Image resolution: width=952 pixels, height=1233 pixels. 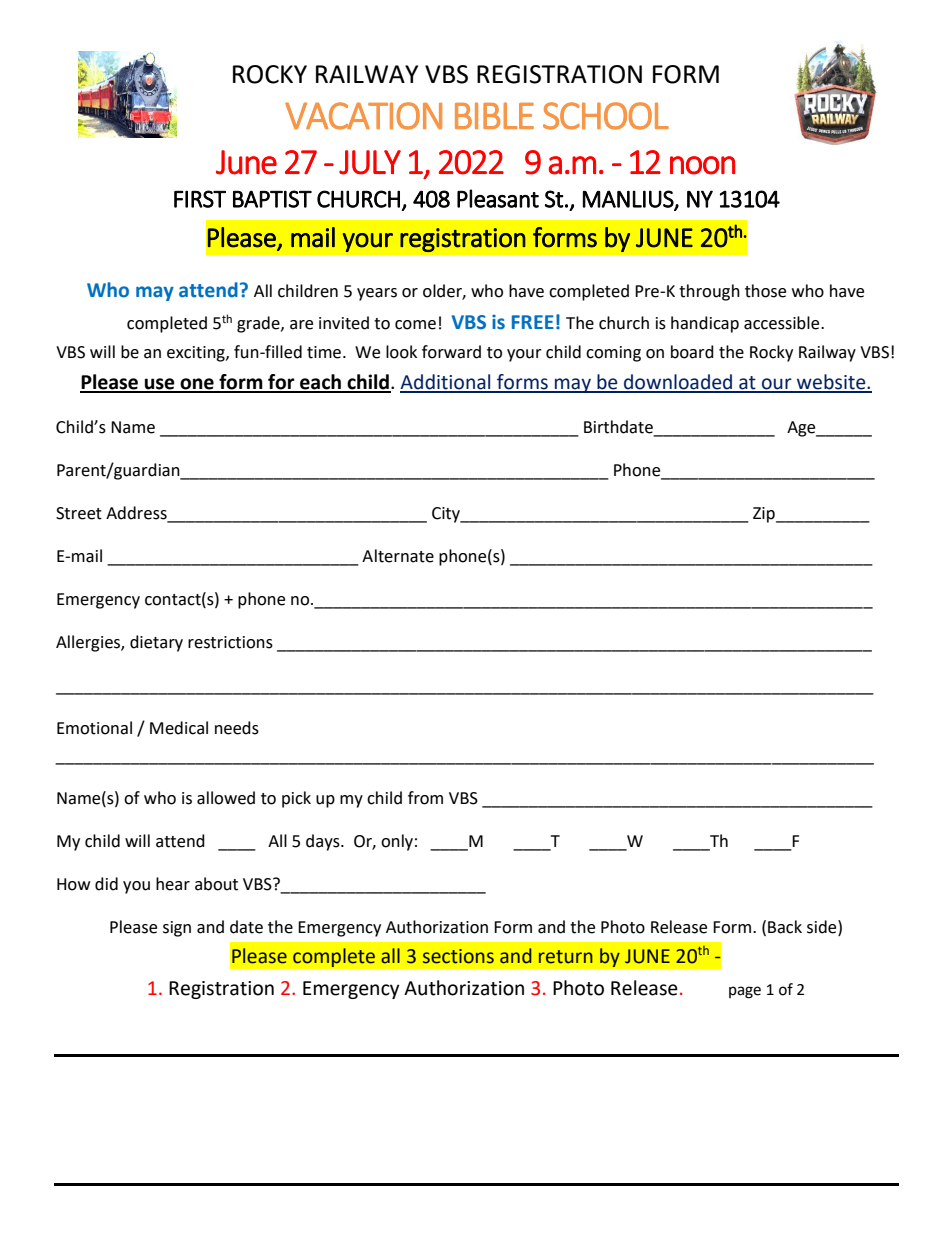 What do you see at coordinates (177, 929) in the page?
I see `sign` at bounding box center [177, 929].
